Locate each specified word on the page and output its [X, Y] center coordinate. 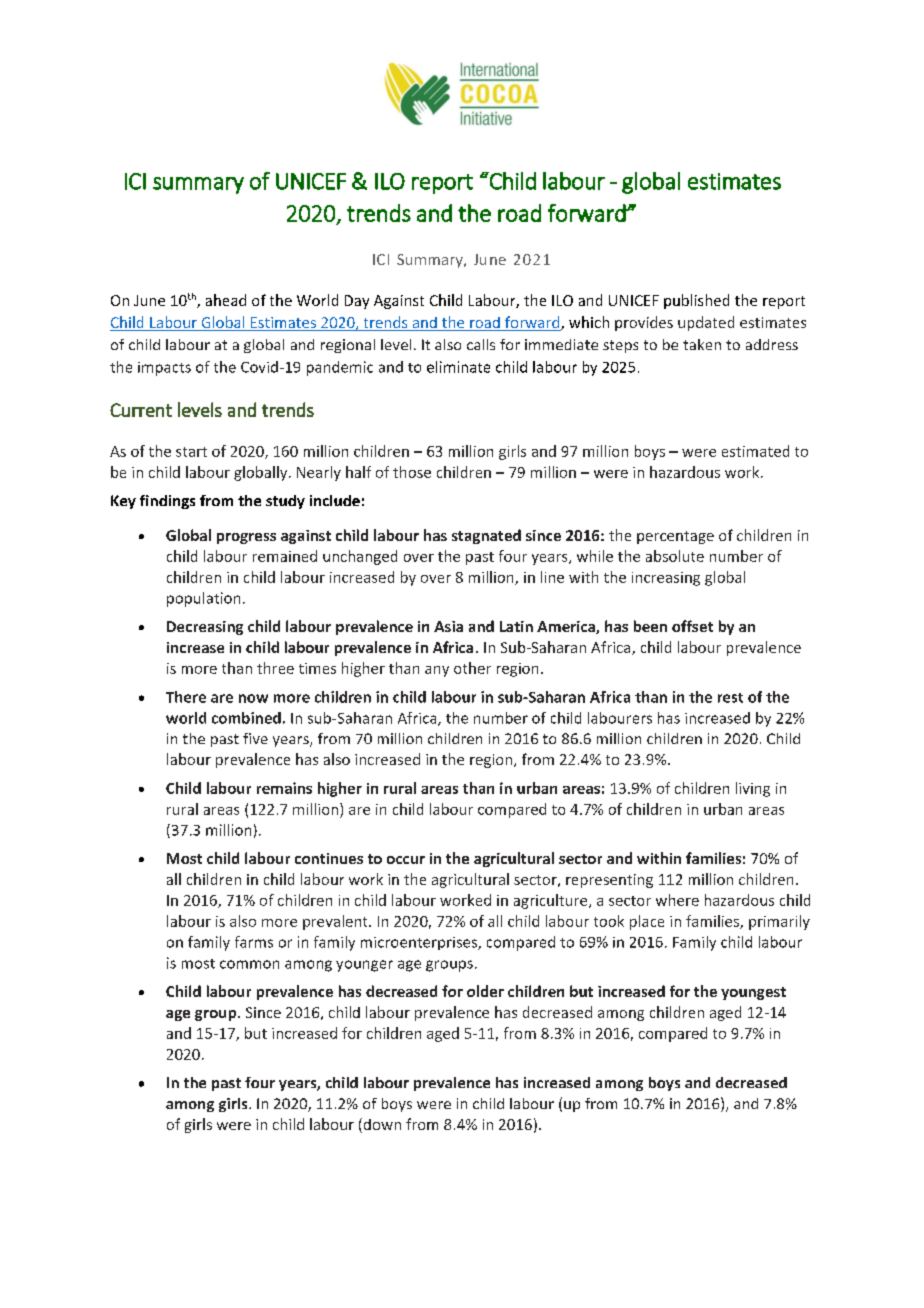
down [381, 1125]
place [647, 922]
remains [284, 788]
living [753, 789]
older [485, 991]
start [191, 452]
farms [254, 942]
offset [692, 626]
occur [406, 860]
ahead [226, 300]
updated [706, 323]
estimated [755, 451]
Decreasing [205, 628]
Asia [448, 626]
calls [481, 344]
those [412, 472]
